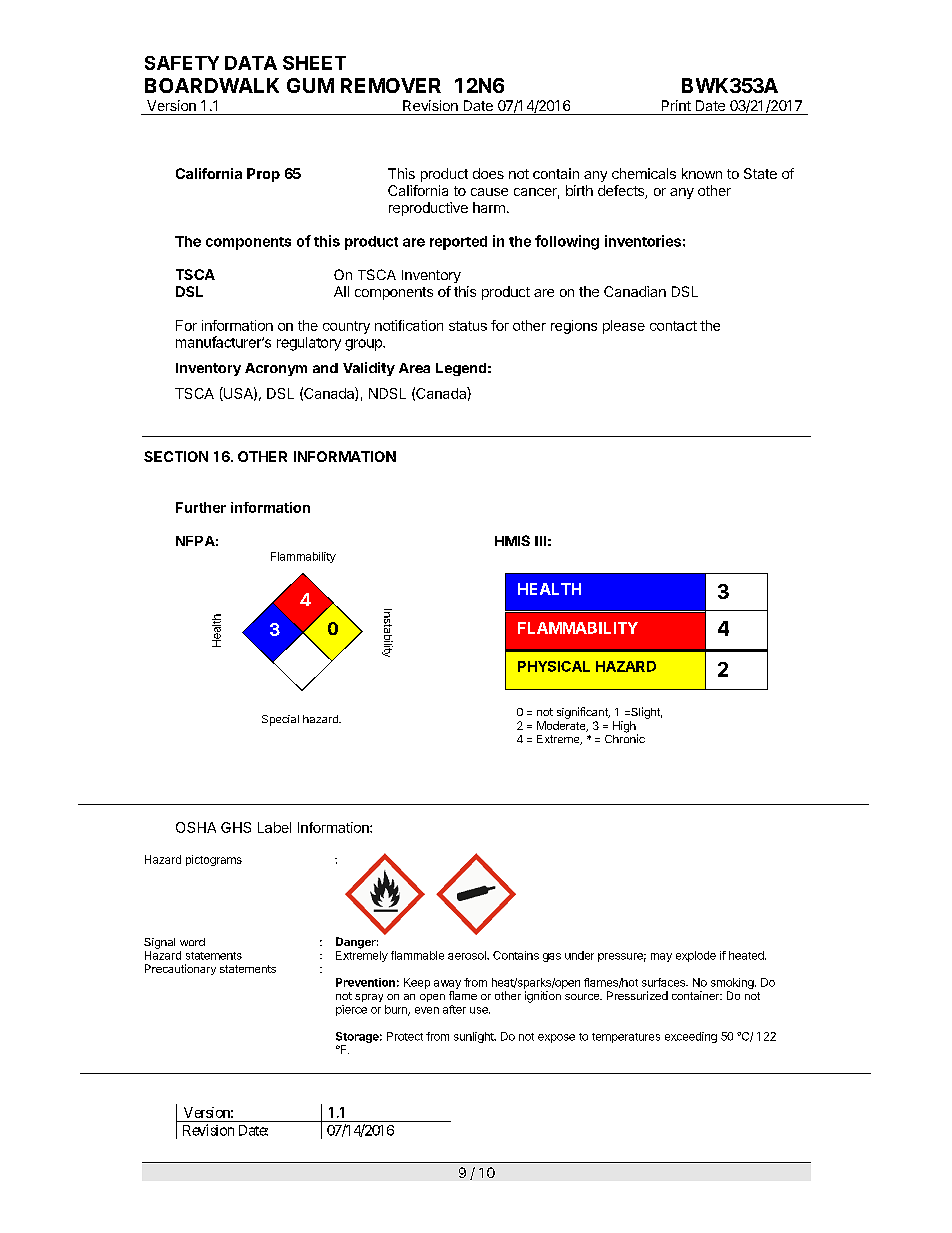 This screenshot has width=952, height=1233. Describe the element at coordinates (391, 85) in the screenshot. I see `REMOVER` at that location.
